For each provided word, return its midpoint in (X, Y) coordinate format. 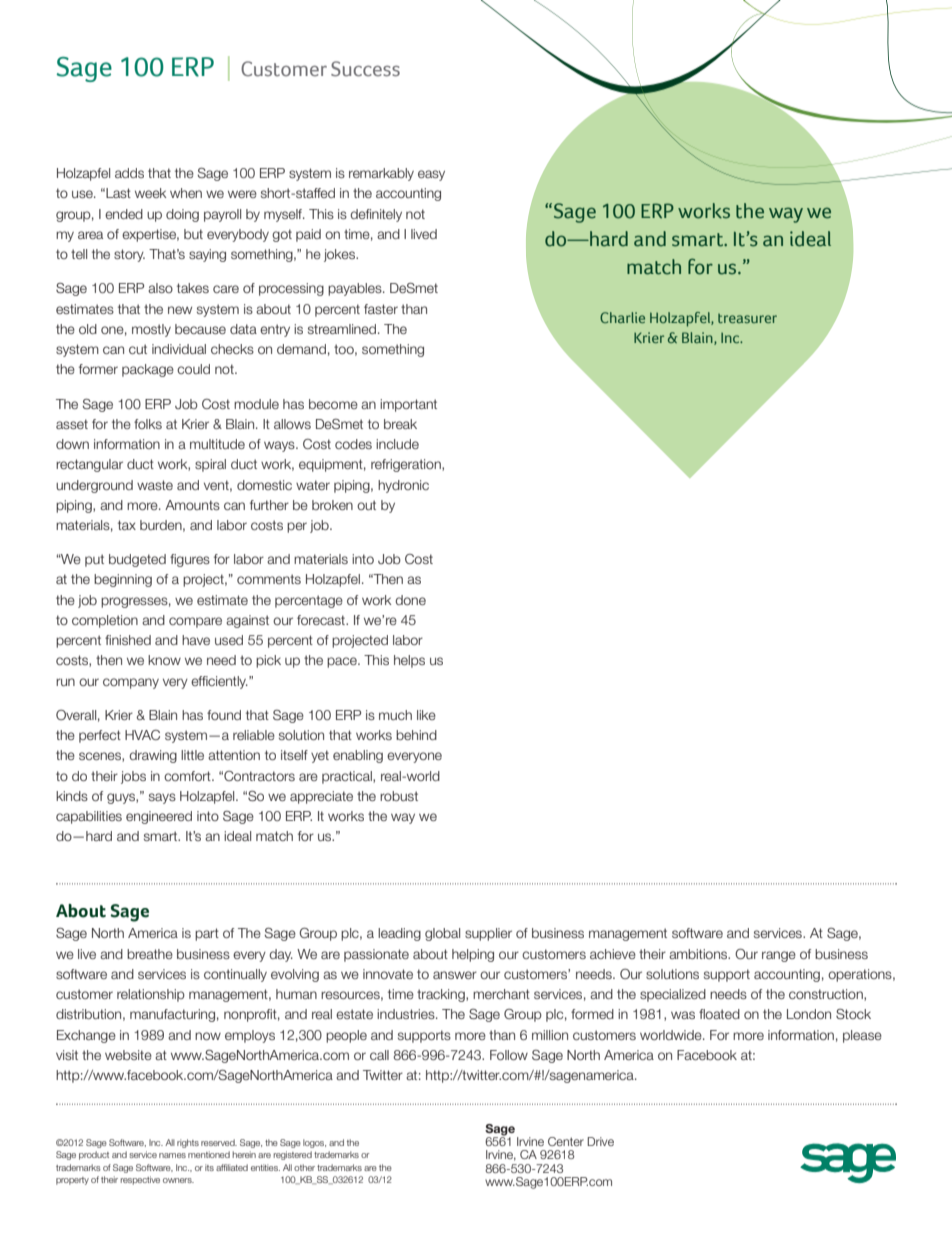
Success (365, 69)
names (172, 1155)
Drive (600, 1141)
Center (566, 1141)
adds (129, 173)
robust (399, 796)
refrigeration (407, 465)
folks (148, 424)
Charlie (622, 317)
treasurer (747, 318)
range (779, 956)
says (162, 798)
